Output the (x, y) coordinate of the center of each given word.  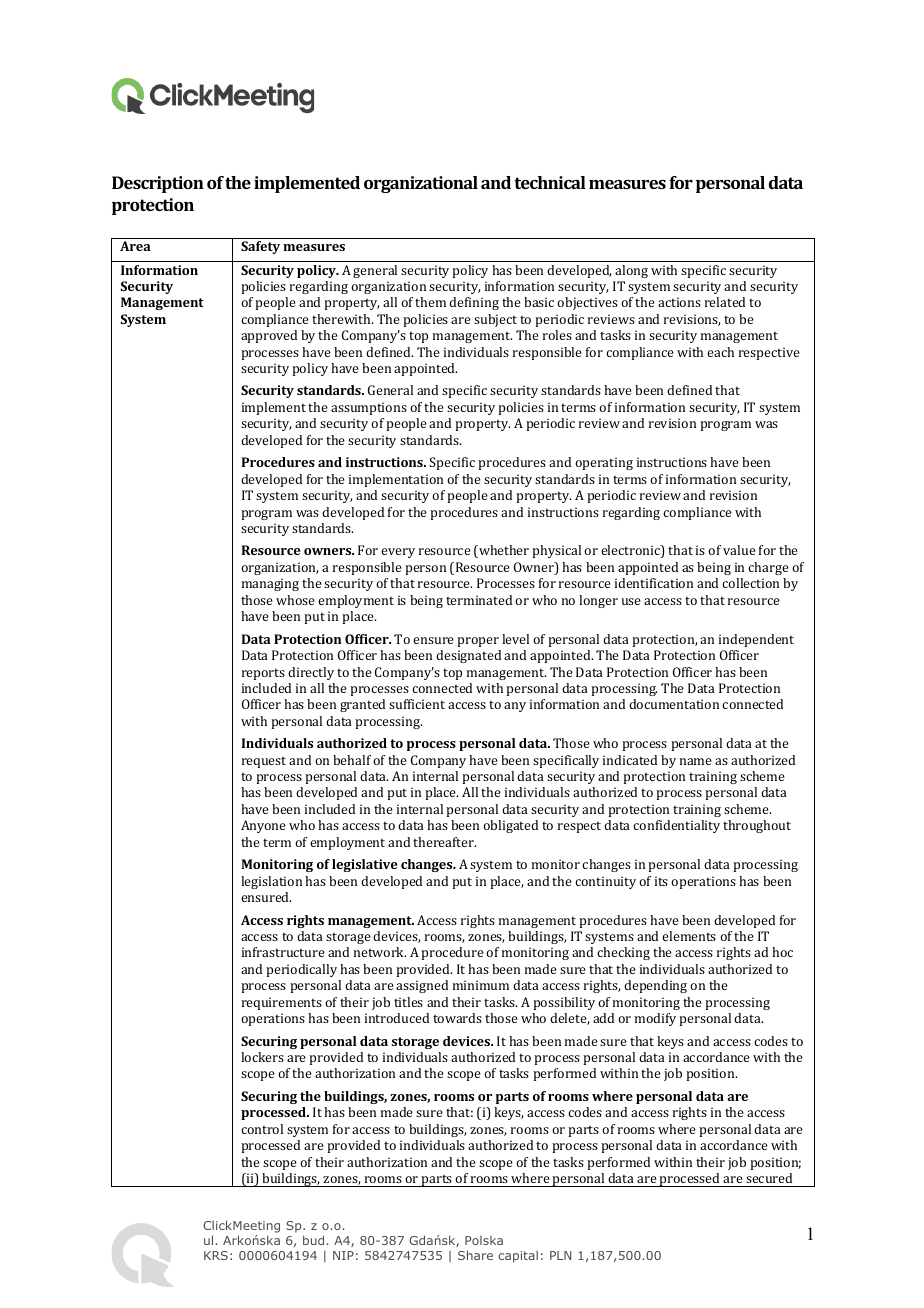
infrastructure (283, 952)
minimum (481, 985)
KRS (216, 1255)
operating (604, 463)
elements (689, 936)
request (264, 762)
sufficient (417, 704)
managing (270, 584)
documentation (674, 704)
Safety (260, 247)
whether (503, 551)
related (725, 302)
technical (550, 182)
